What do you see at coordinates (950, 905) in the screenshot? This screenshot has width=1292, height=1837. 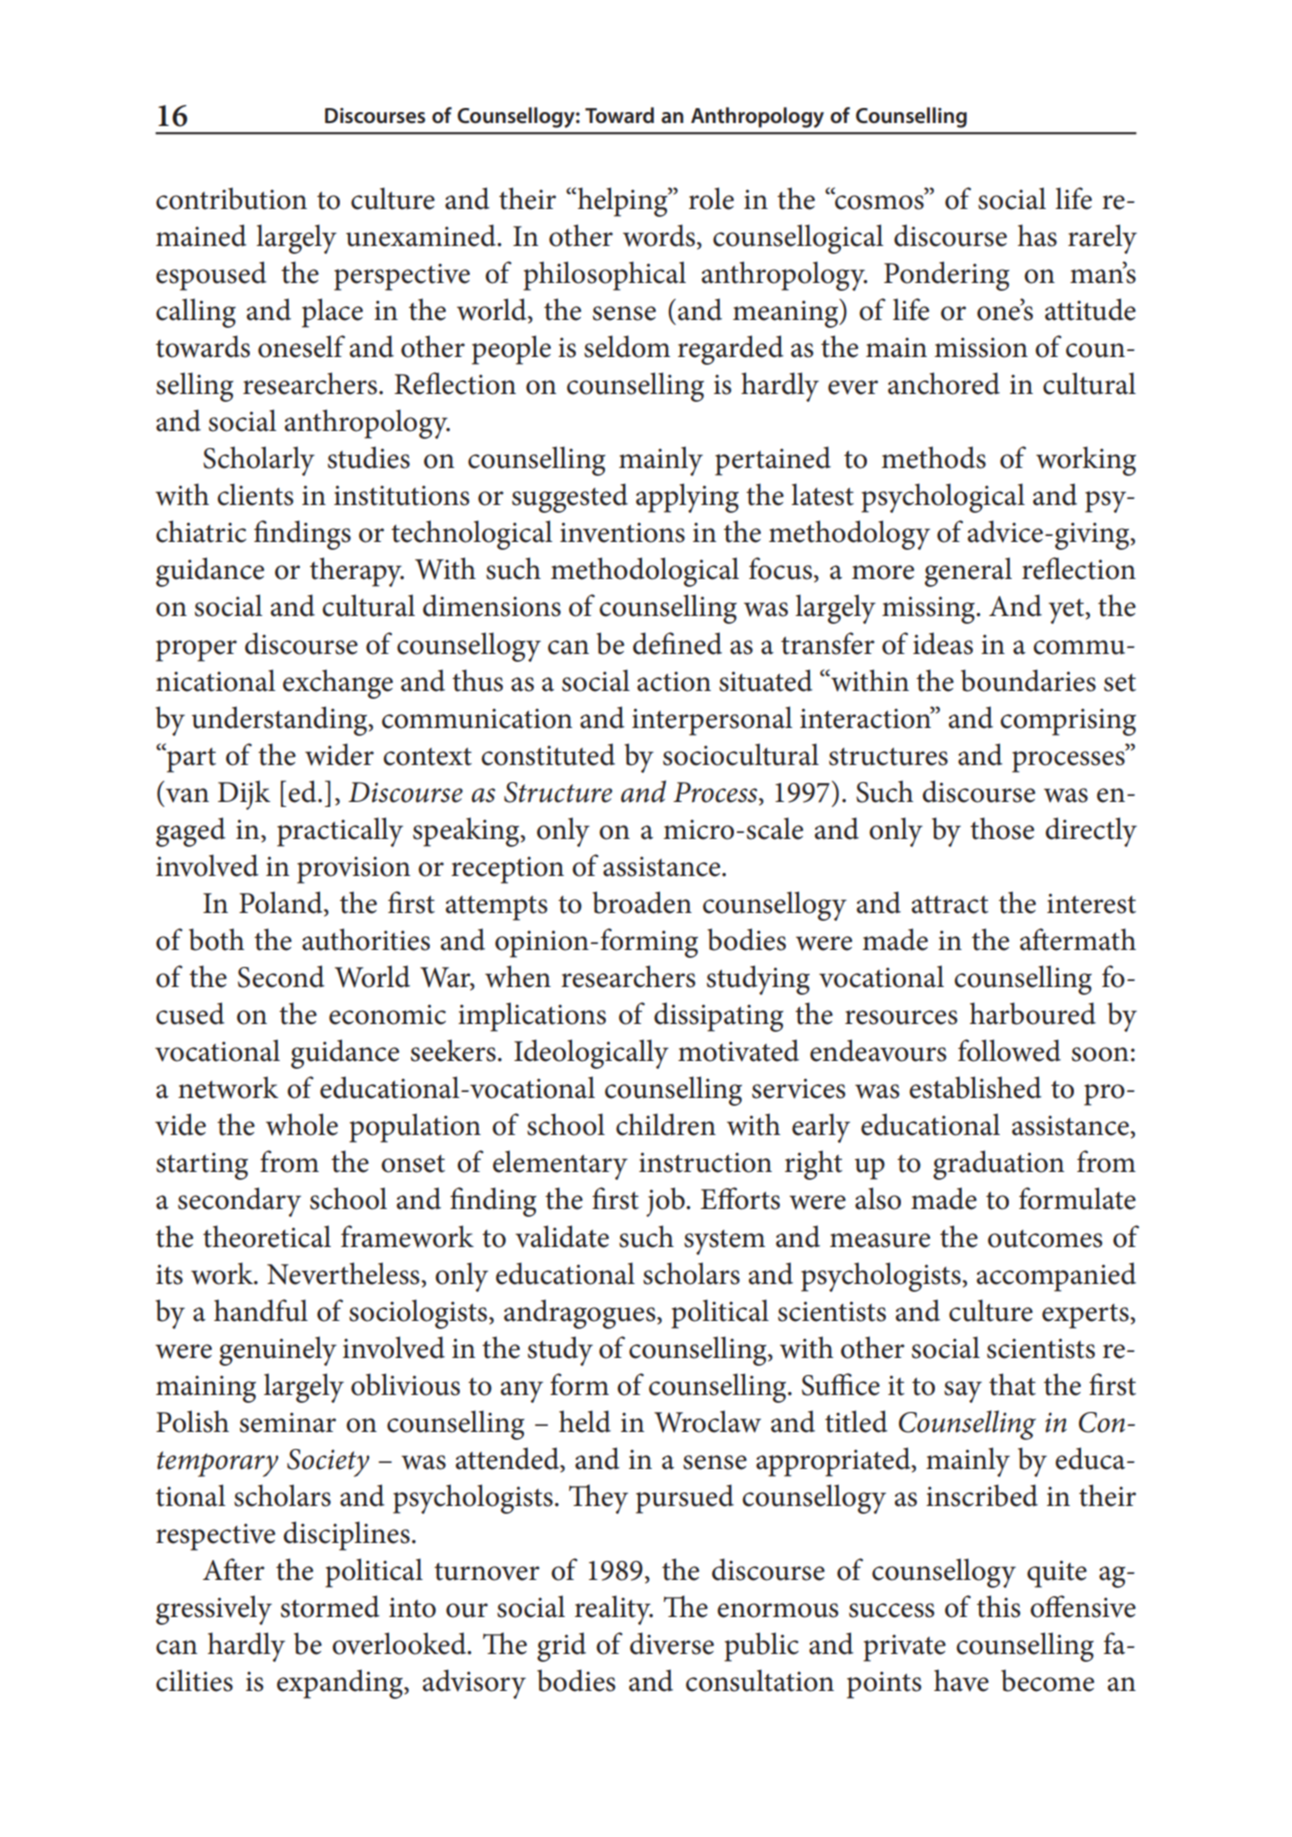 I see `attract` at bounding box center [950, 905].
